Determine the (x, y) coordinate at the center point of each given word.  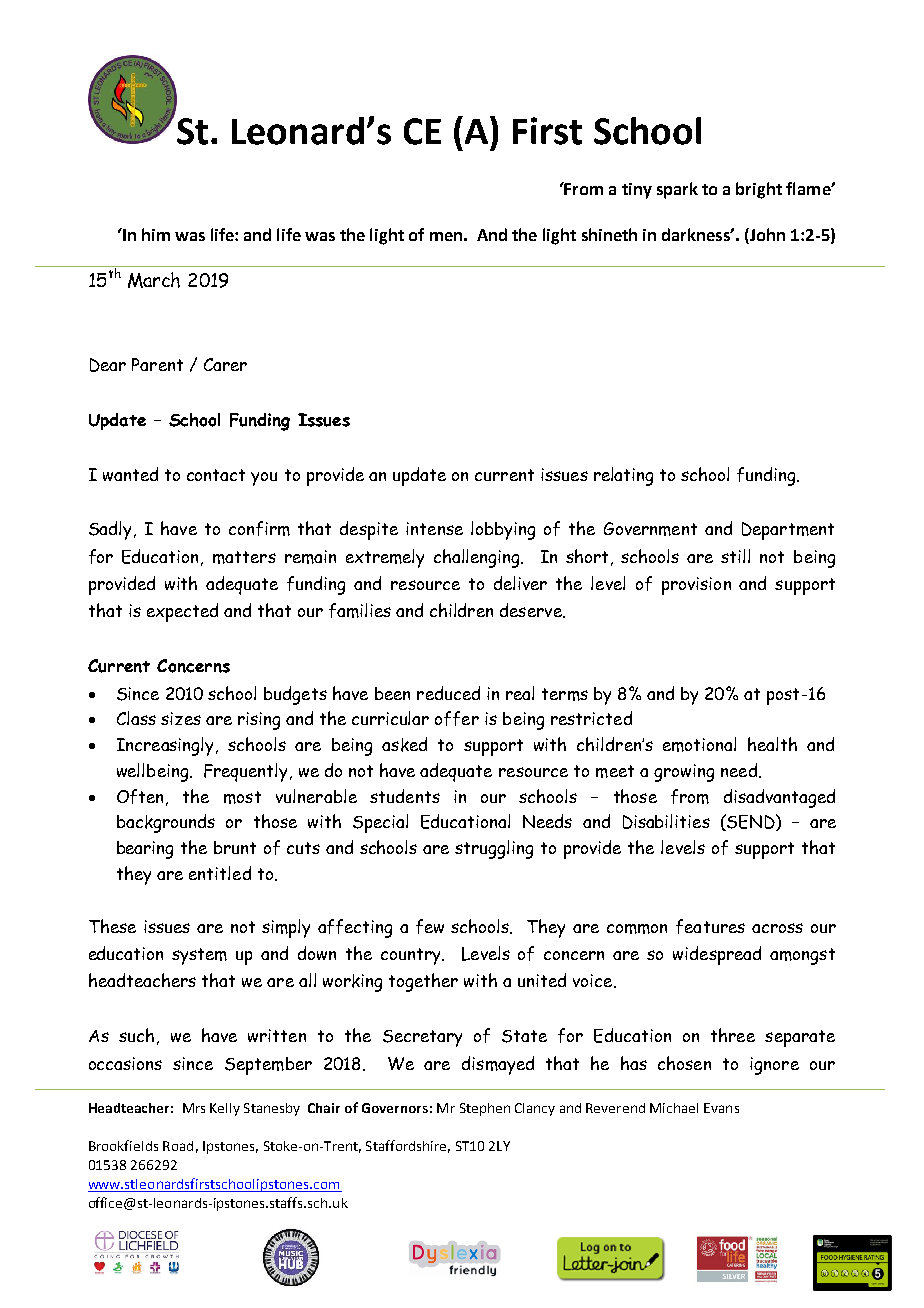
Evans (721, 1108)
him (156, 234)
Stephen (485, 1109)
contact (216, 475)
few (430, 926)
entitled (220, 873)
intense (434, 528)
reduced (448, 693)
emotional (699, 744)
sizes (181, 718)
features (710, 926)
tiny (637, 191)
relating (623, 476)
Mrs (194, 1108)
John (766, 234)
